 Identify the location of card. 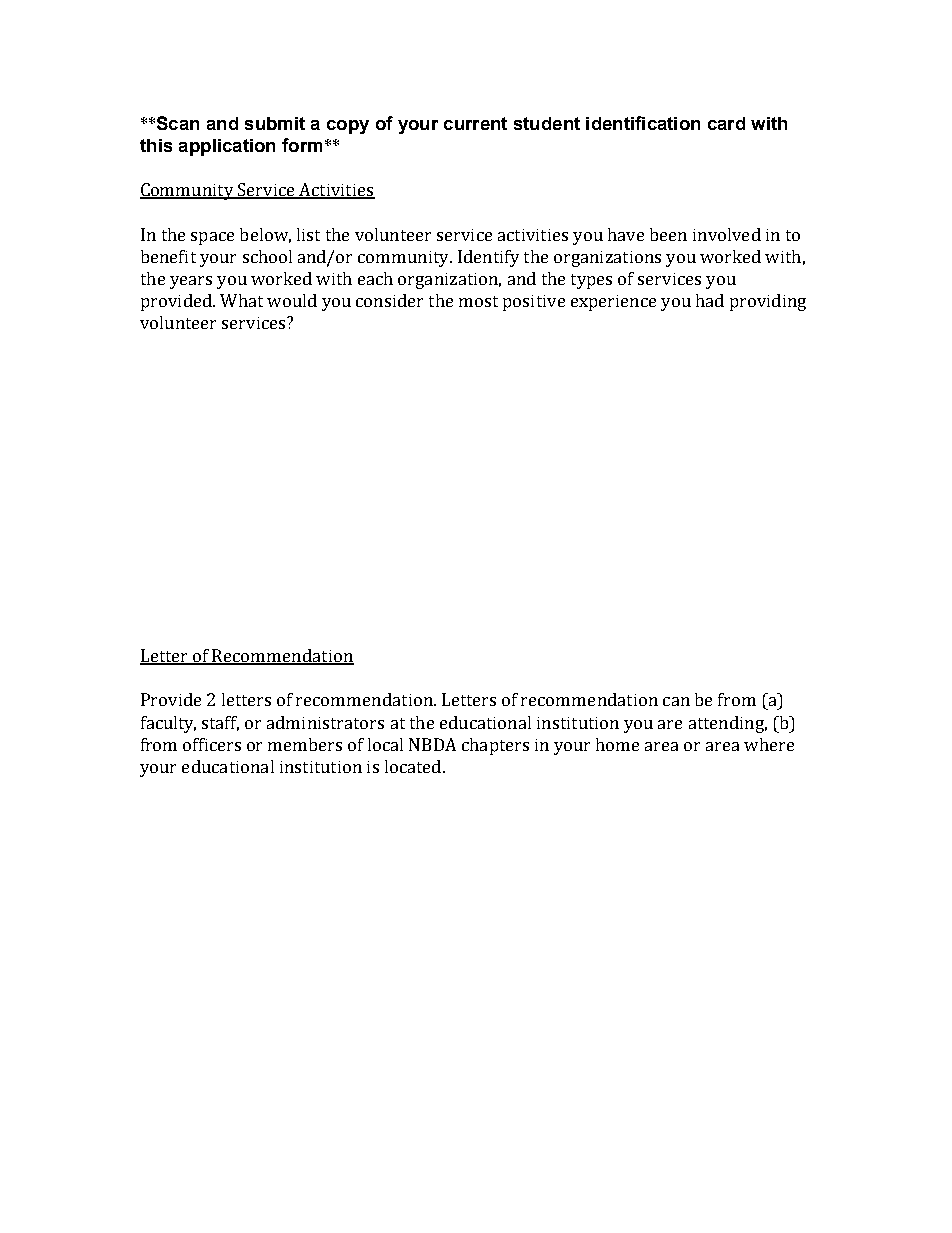
(726, 123).
